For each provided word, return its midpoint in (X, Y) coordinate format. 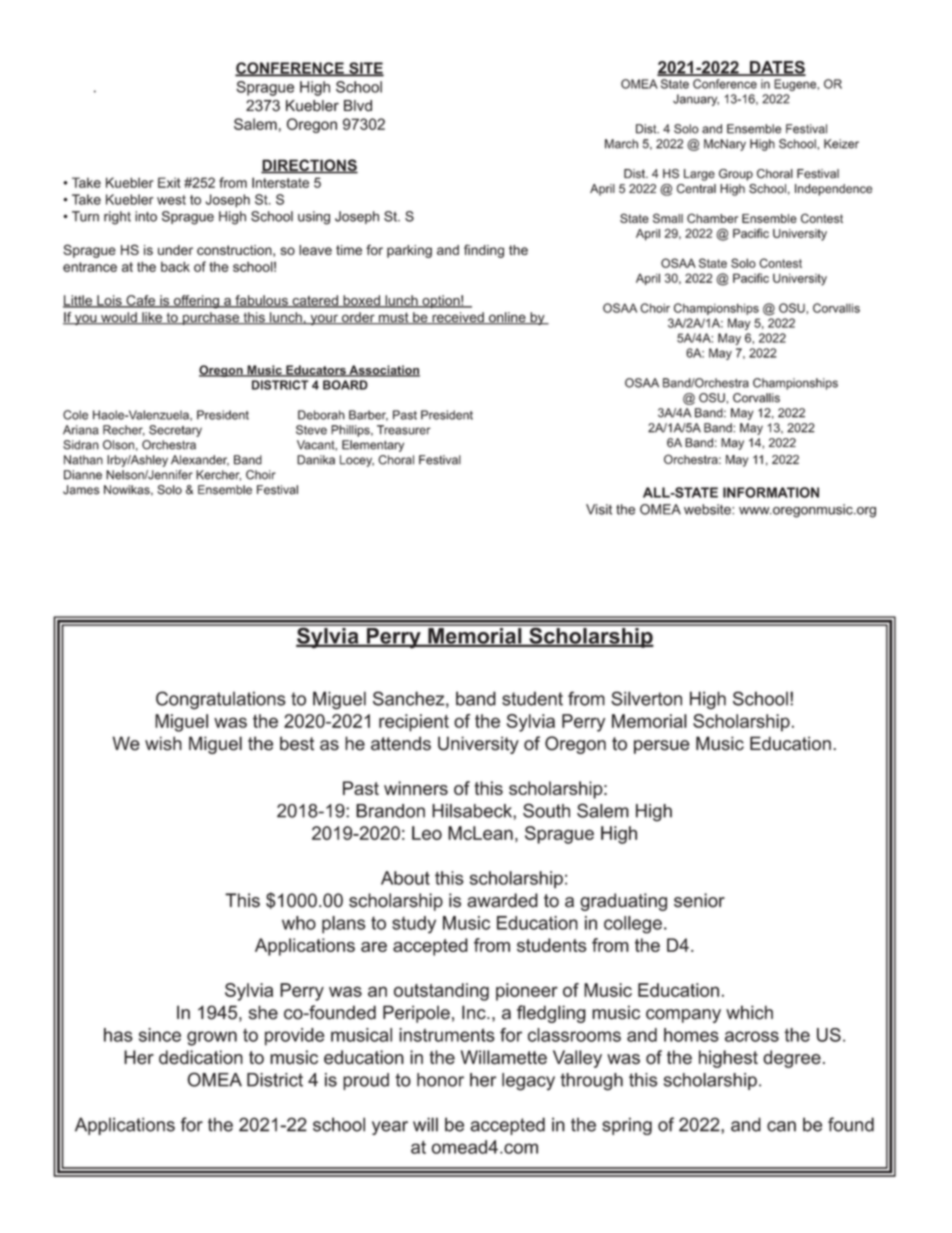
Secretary (175, 431)
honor (440, 1080)
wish (163, 743)
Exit (169, 182)
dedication (201, 1057)
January (696, 100)
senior (699, 900)
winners (416, 788)
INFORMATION (771, 492)
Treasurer (404, 430)
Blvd (358, 106)
